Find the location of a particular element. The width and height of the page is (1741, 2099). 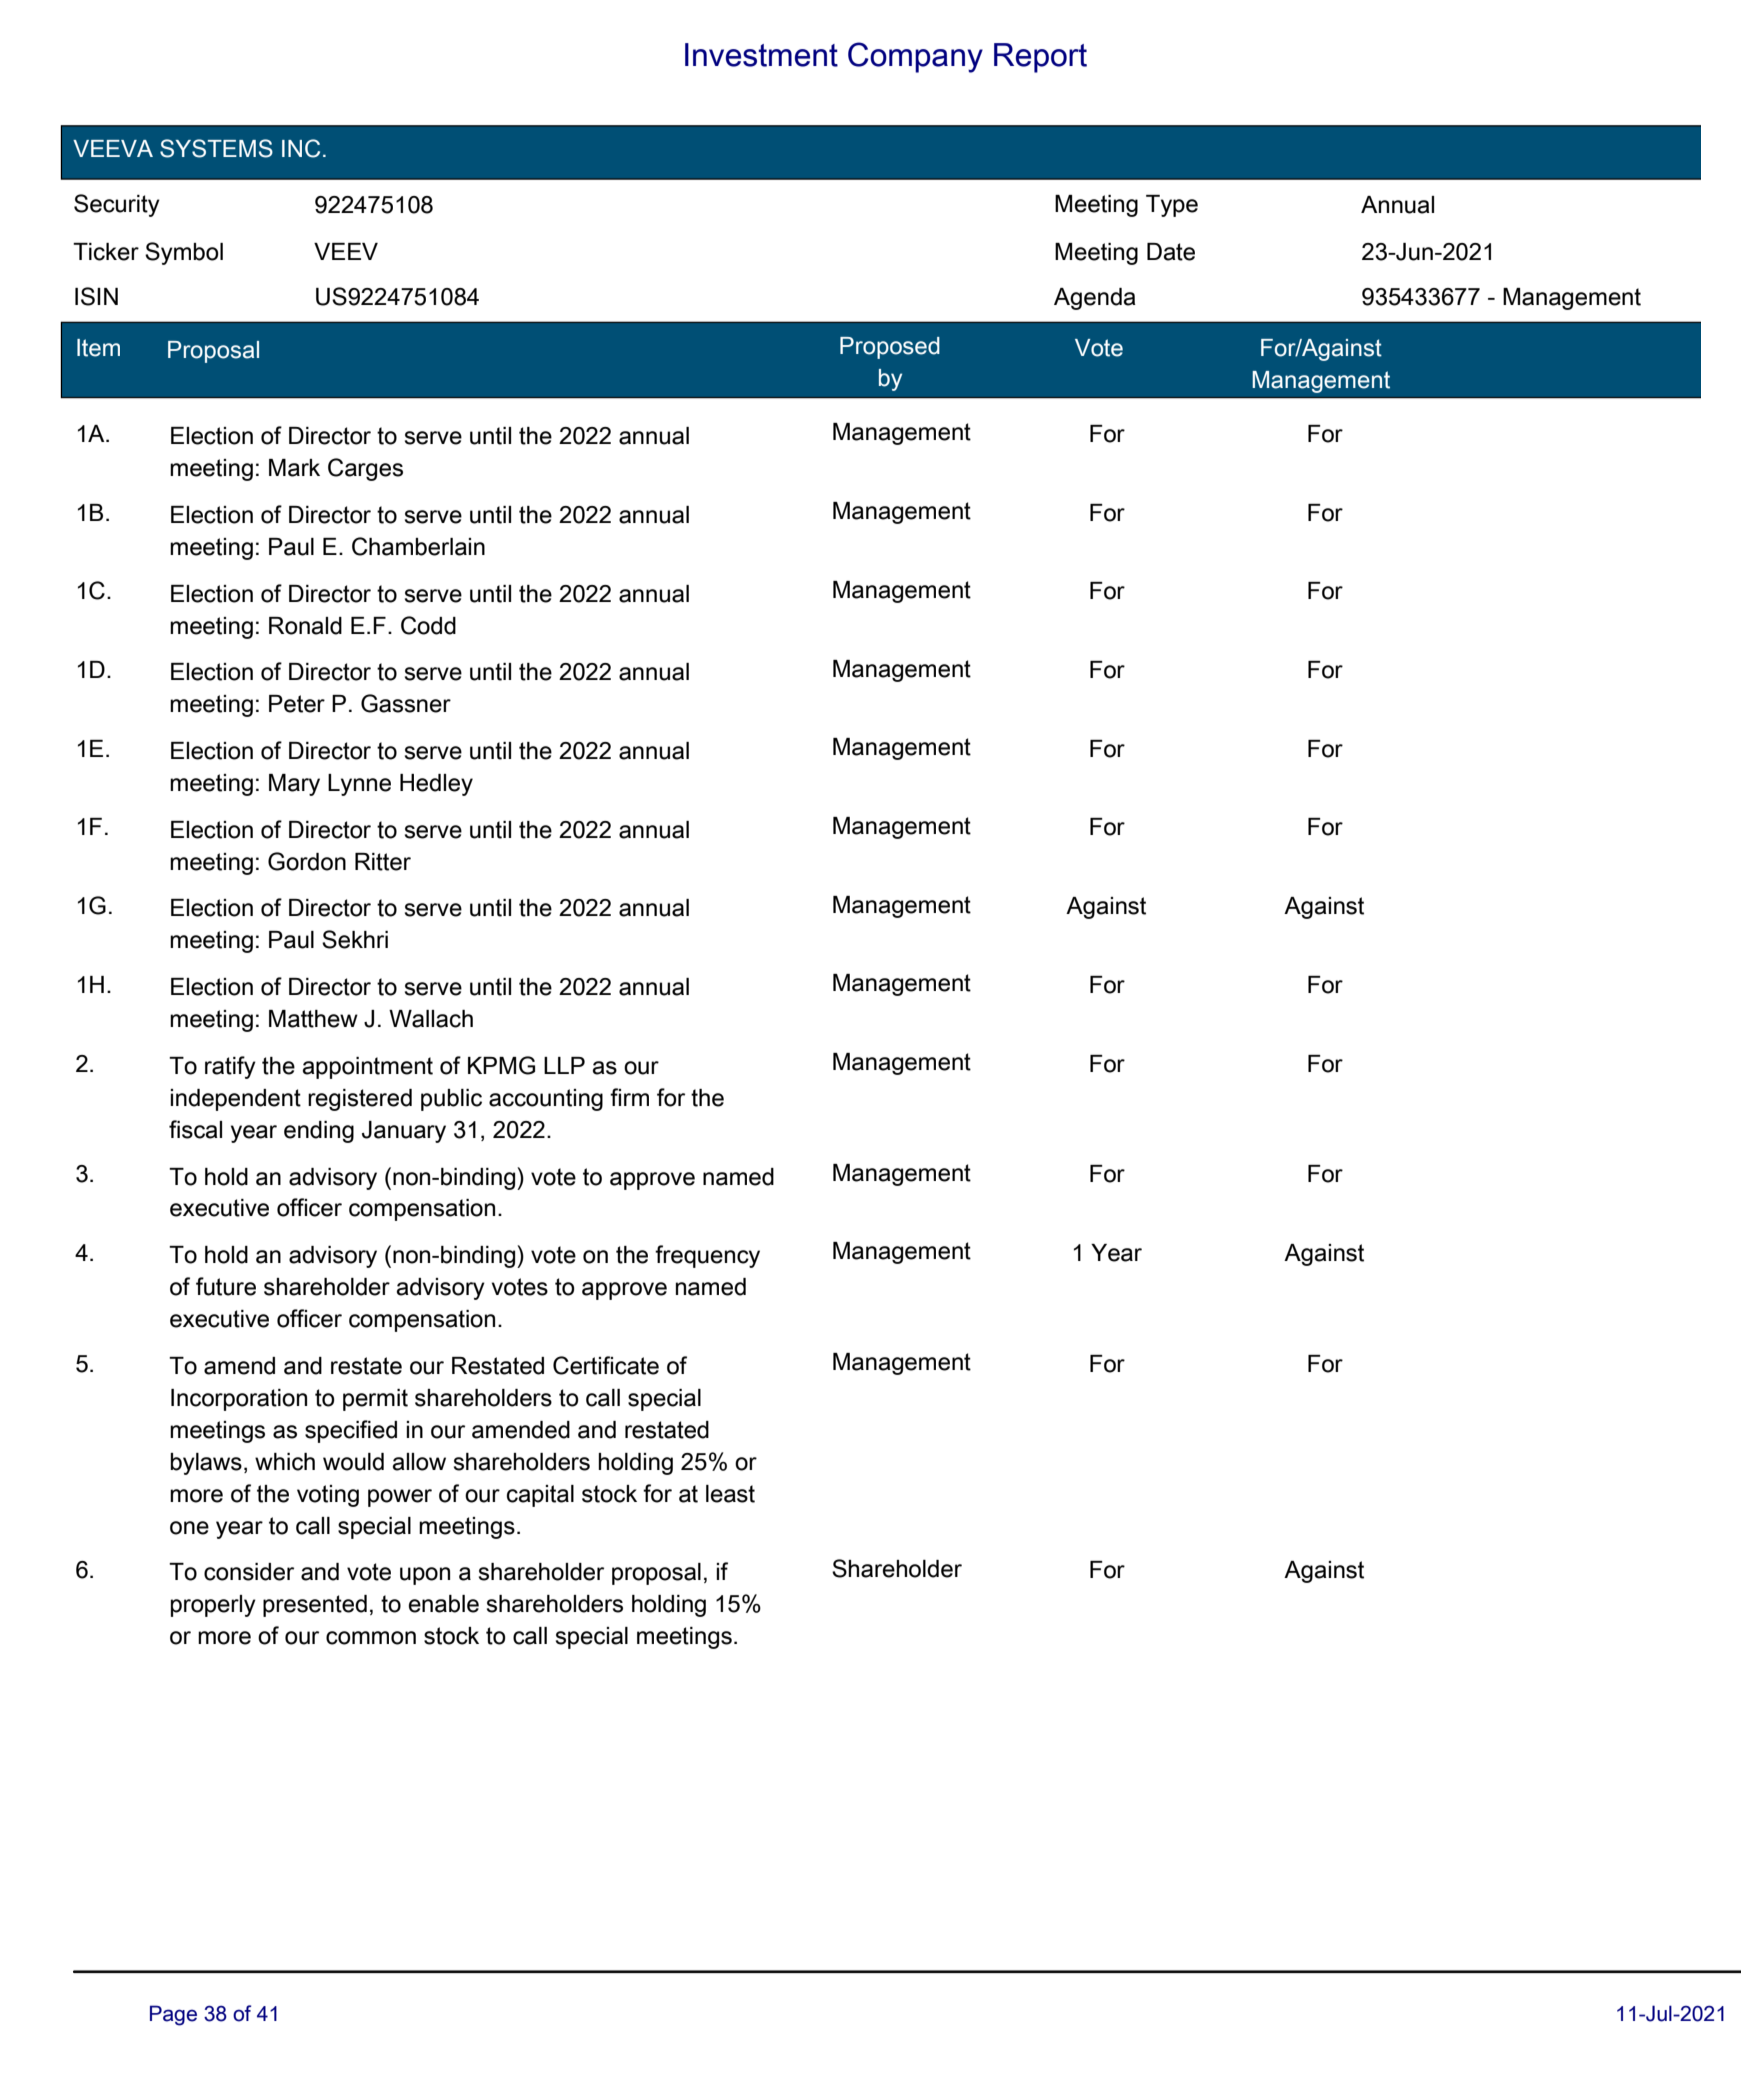

firm is located at coordinates (629, 1097).
